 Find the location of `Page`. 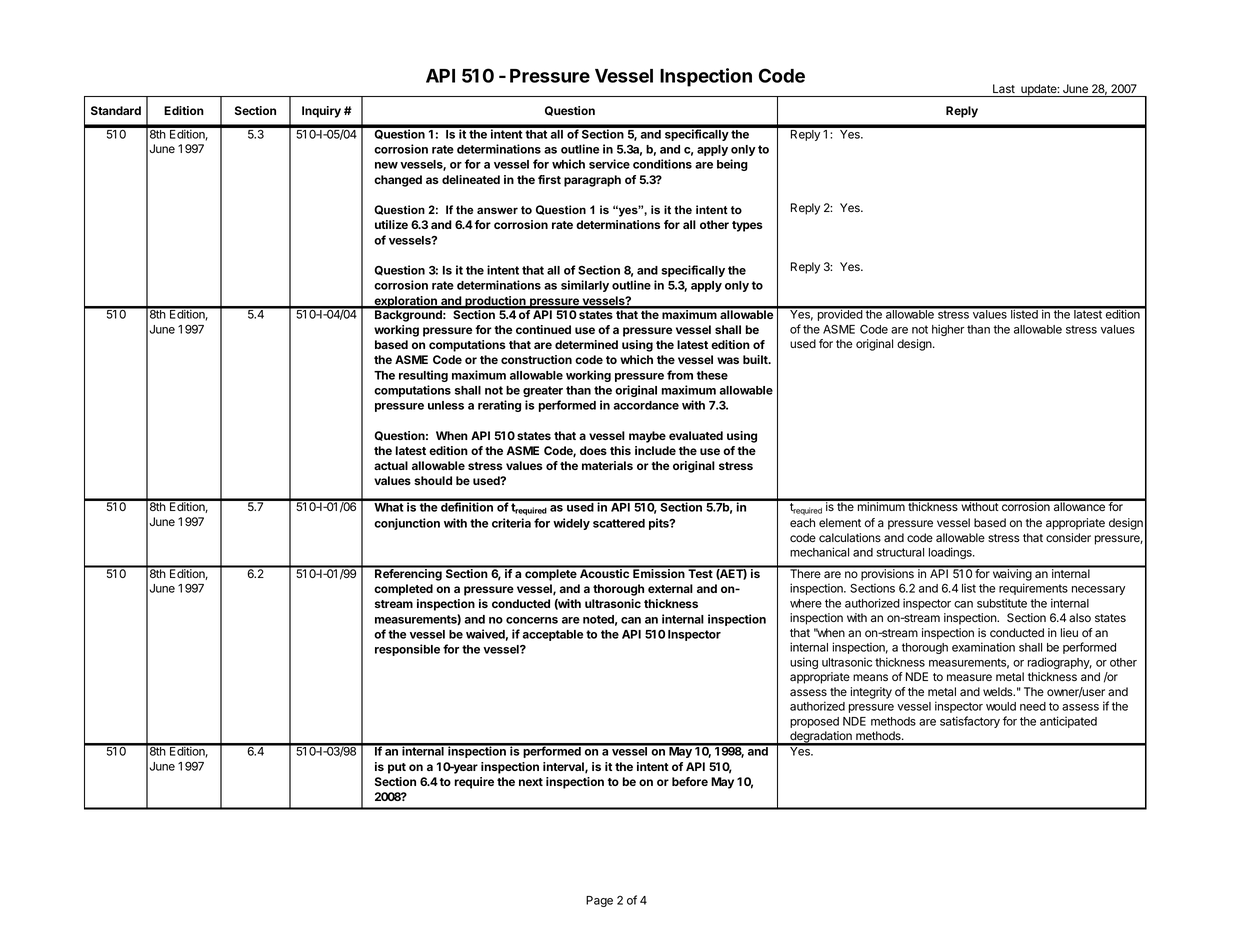

Page is located at coordinates (599, 901).
